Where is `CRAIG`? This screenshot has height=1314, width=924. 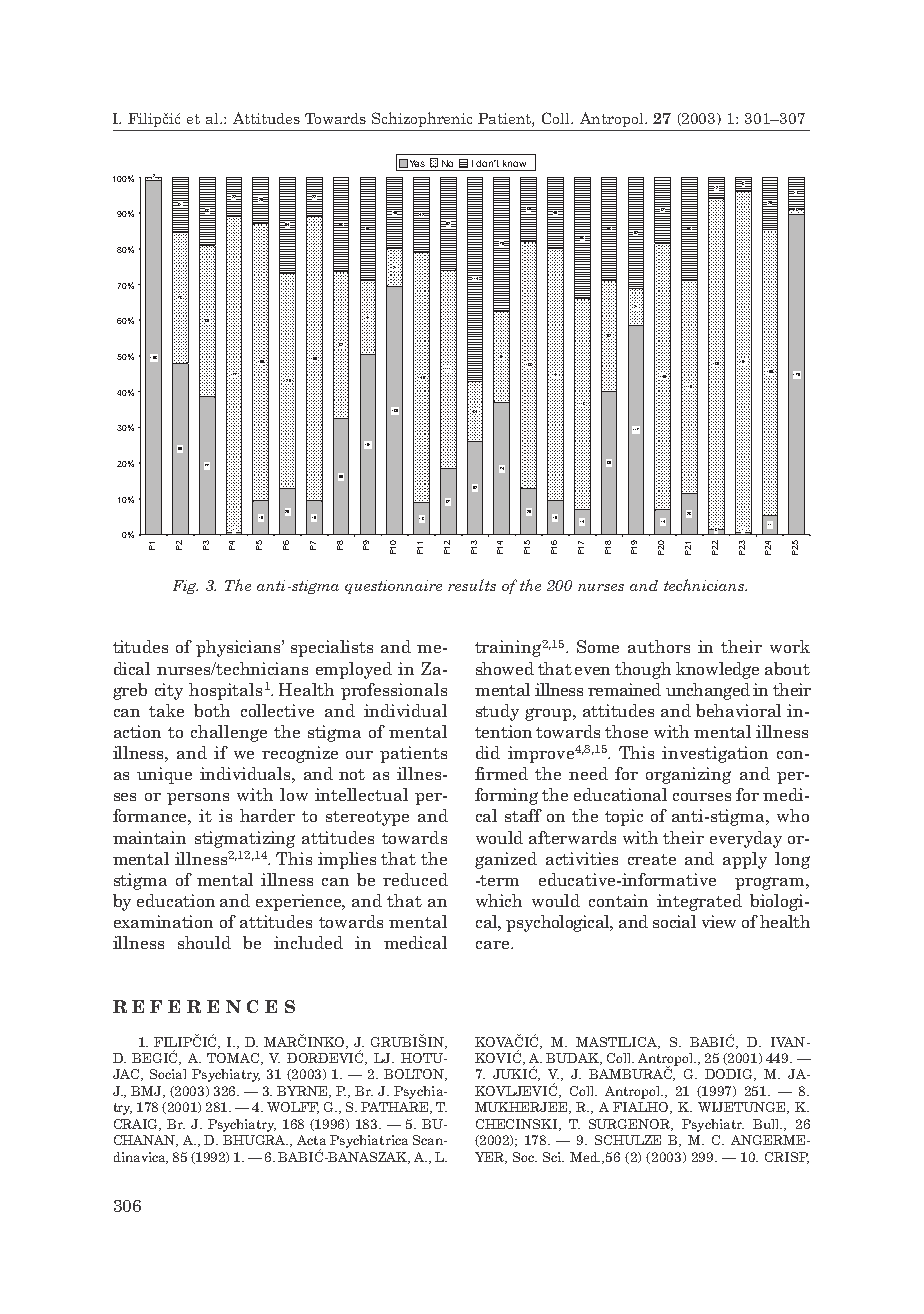 CRAIG is located at coordinates (137, 1125).
